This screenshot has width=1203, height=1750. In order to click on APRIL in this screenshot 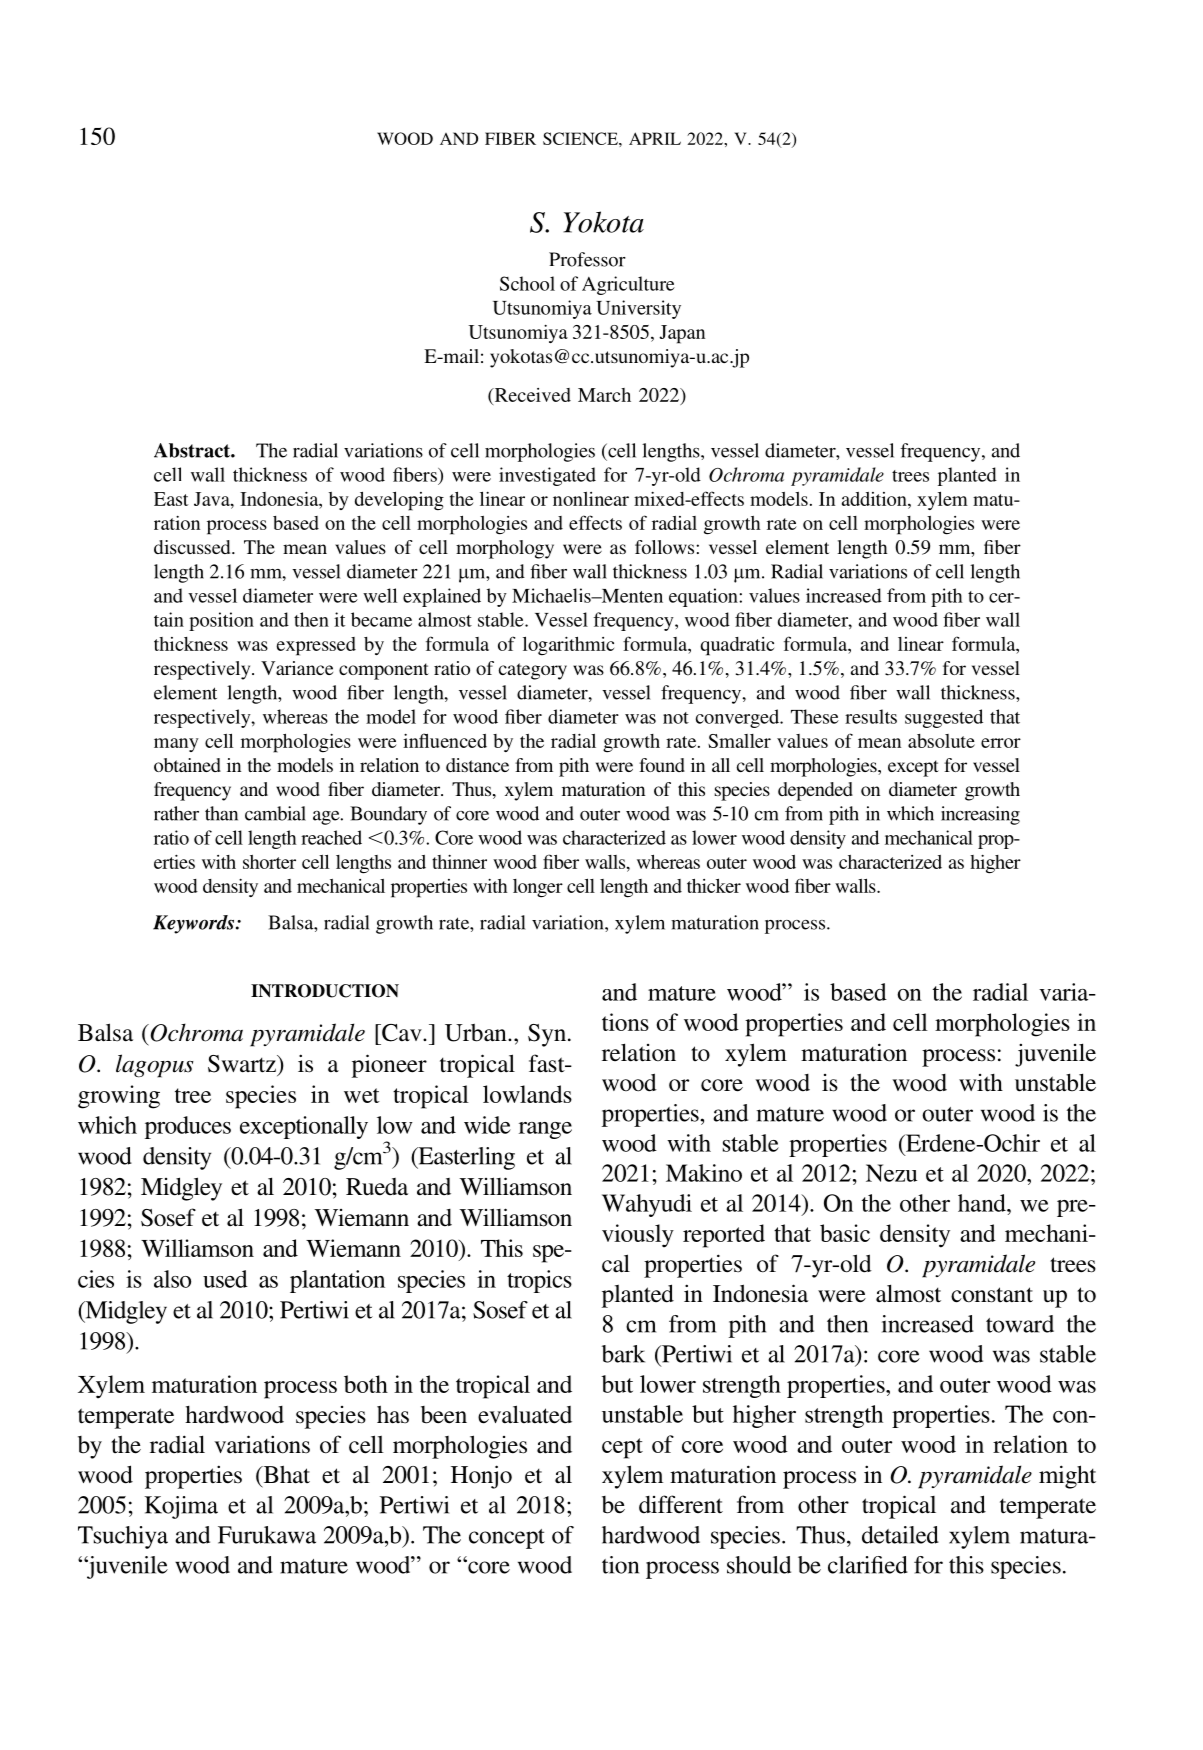, I will do `click(655, 138)`.
